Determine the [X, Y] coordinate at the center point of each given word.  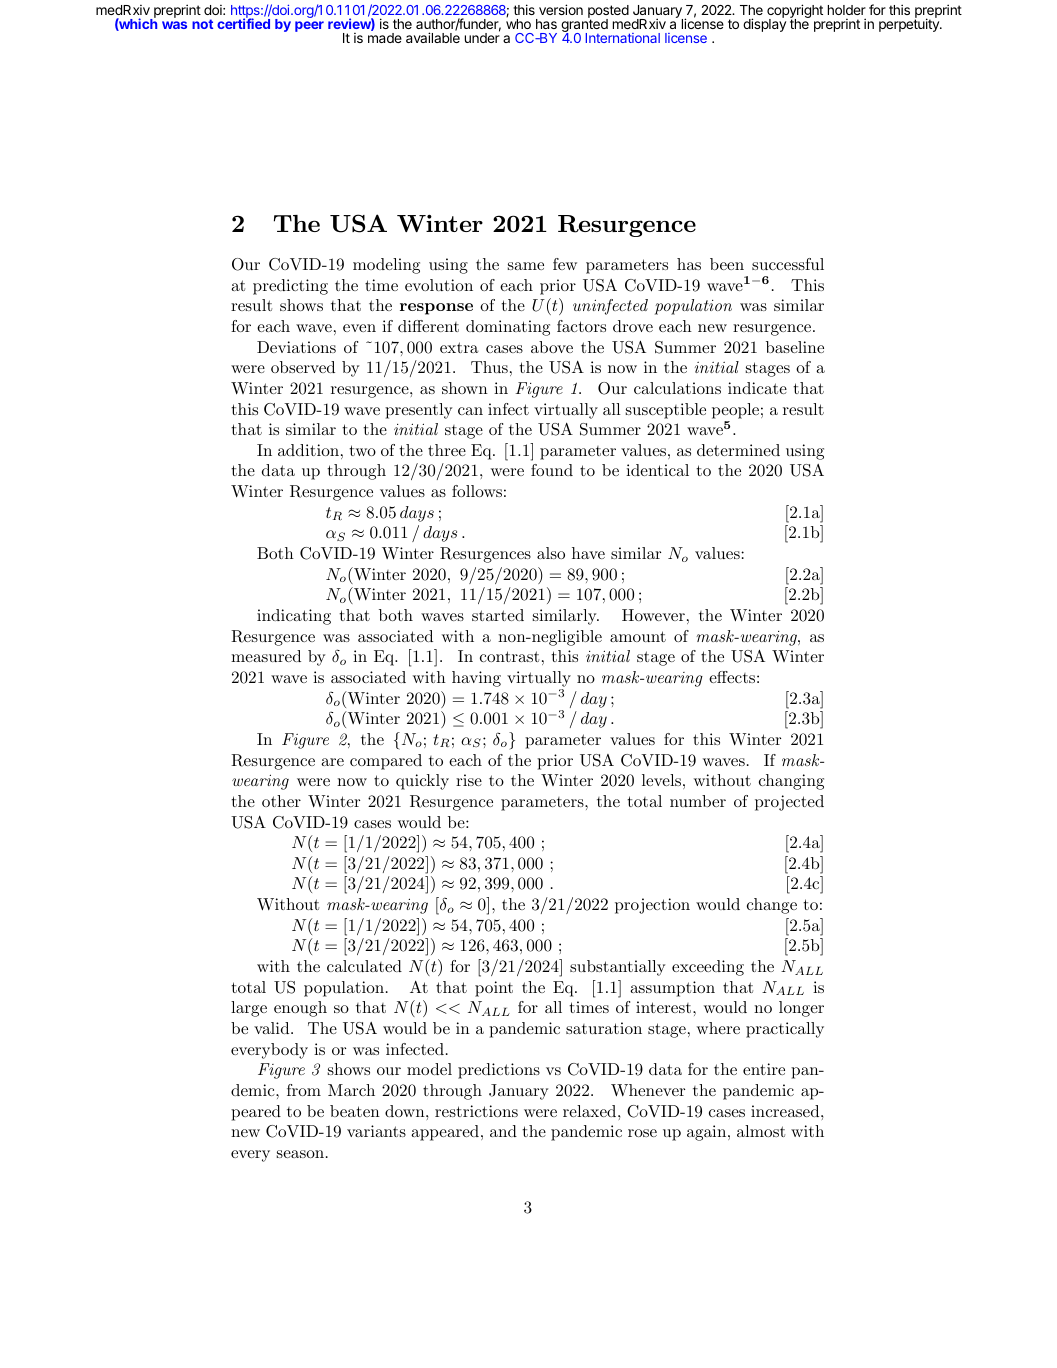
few [565, 264]
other [281, 801]
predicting [290, 287]
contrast [509, 656]
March [351, 1090]
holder [847, 10]
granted [584, 26]
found [552, 470]
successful [788, 264]
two [362, 450]
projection [652, 906]
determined [738, 450]
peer [309, 26]
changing [791, 782]
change [772, 906]
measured [266, 656]
